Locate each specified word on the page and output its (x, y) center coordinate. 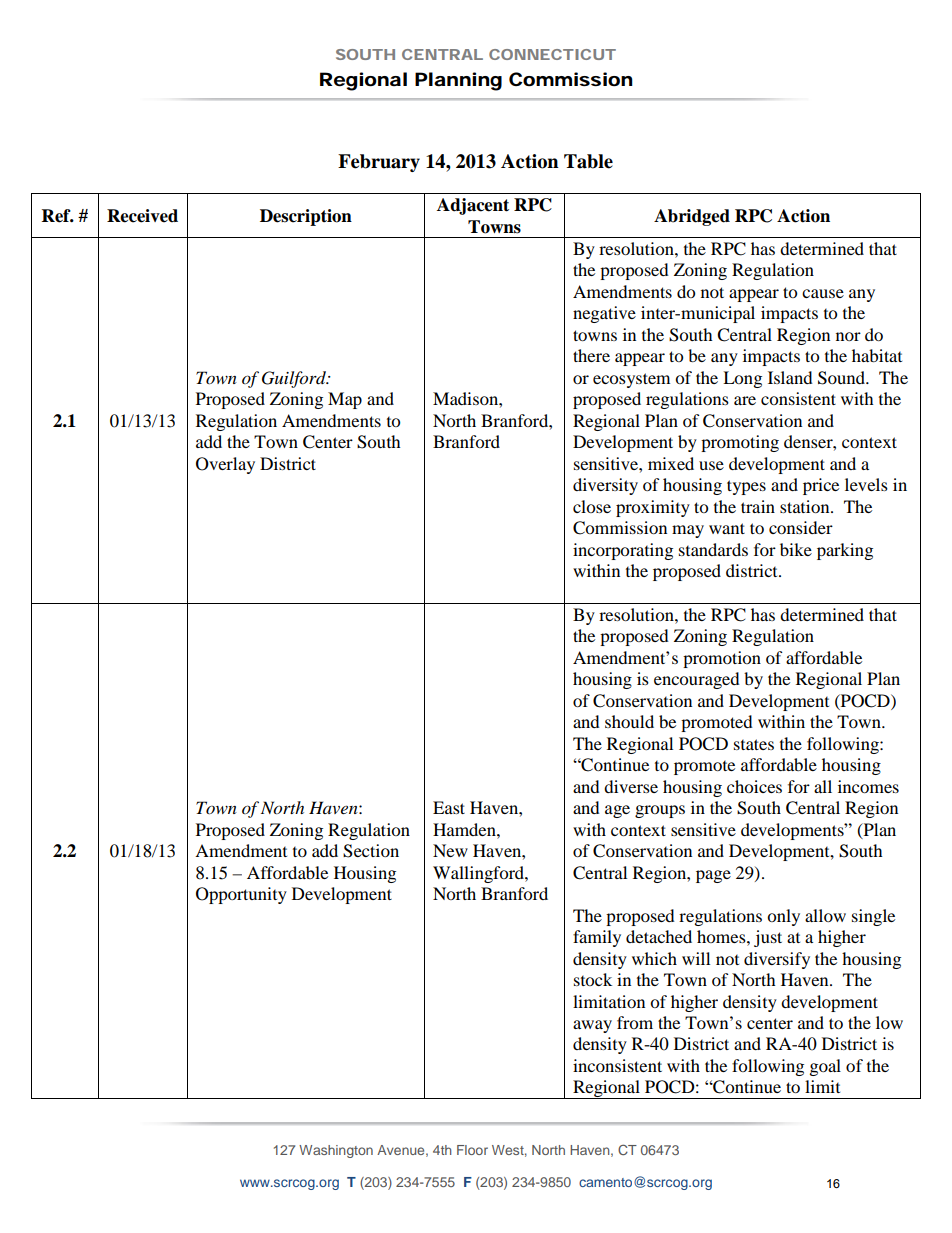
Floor (472, 1150)
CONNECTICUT (552, 54)
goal (825, 1067)
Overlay (225, 465)
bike (796, 549)
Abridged (692, 217)
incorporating (623, 551)
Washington (336, 1151)
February (379, 163)
